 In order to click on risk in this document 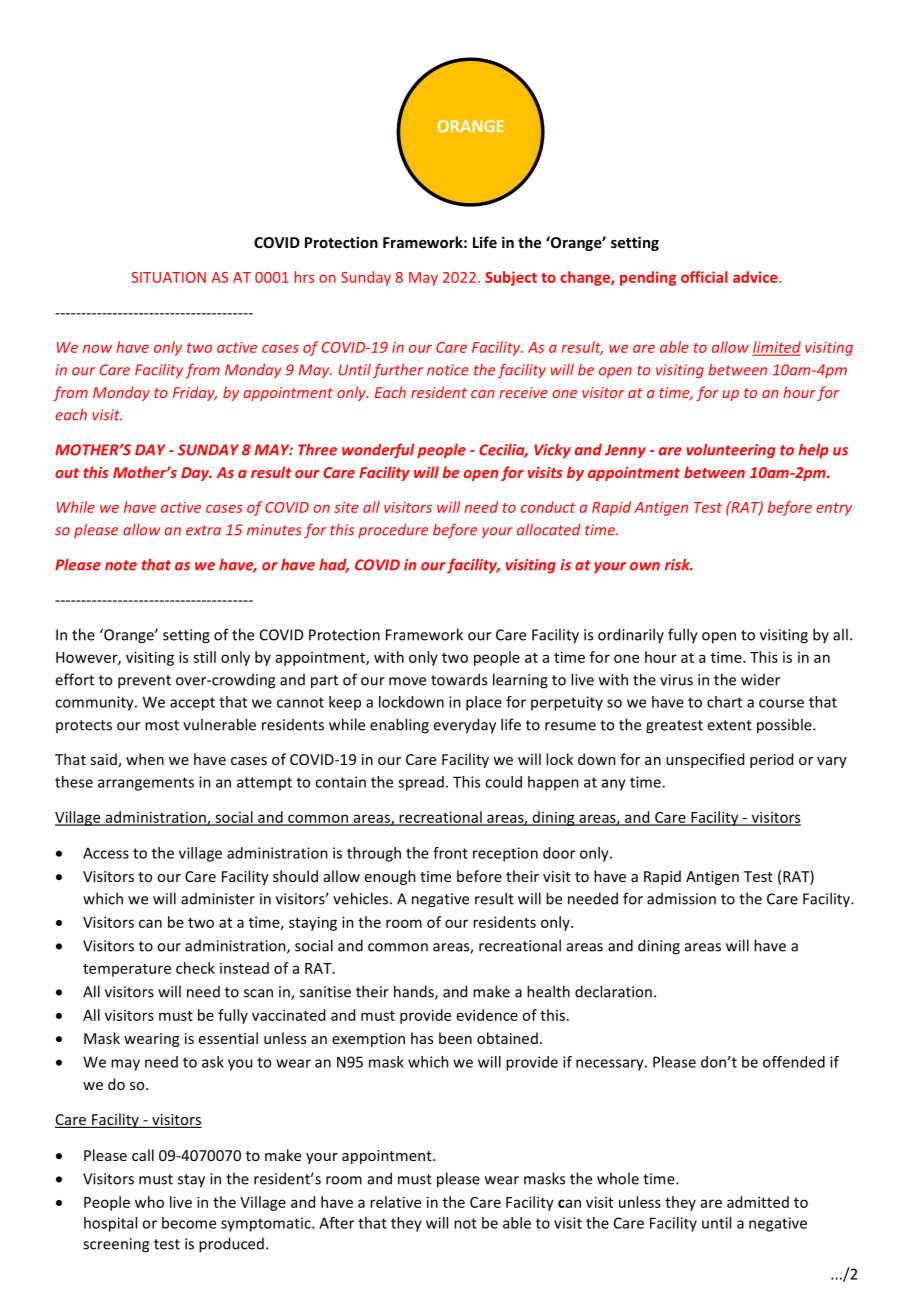, I will do `click(678, 565)`.
